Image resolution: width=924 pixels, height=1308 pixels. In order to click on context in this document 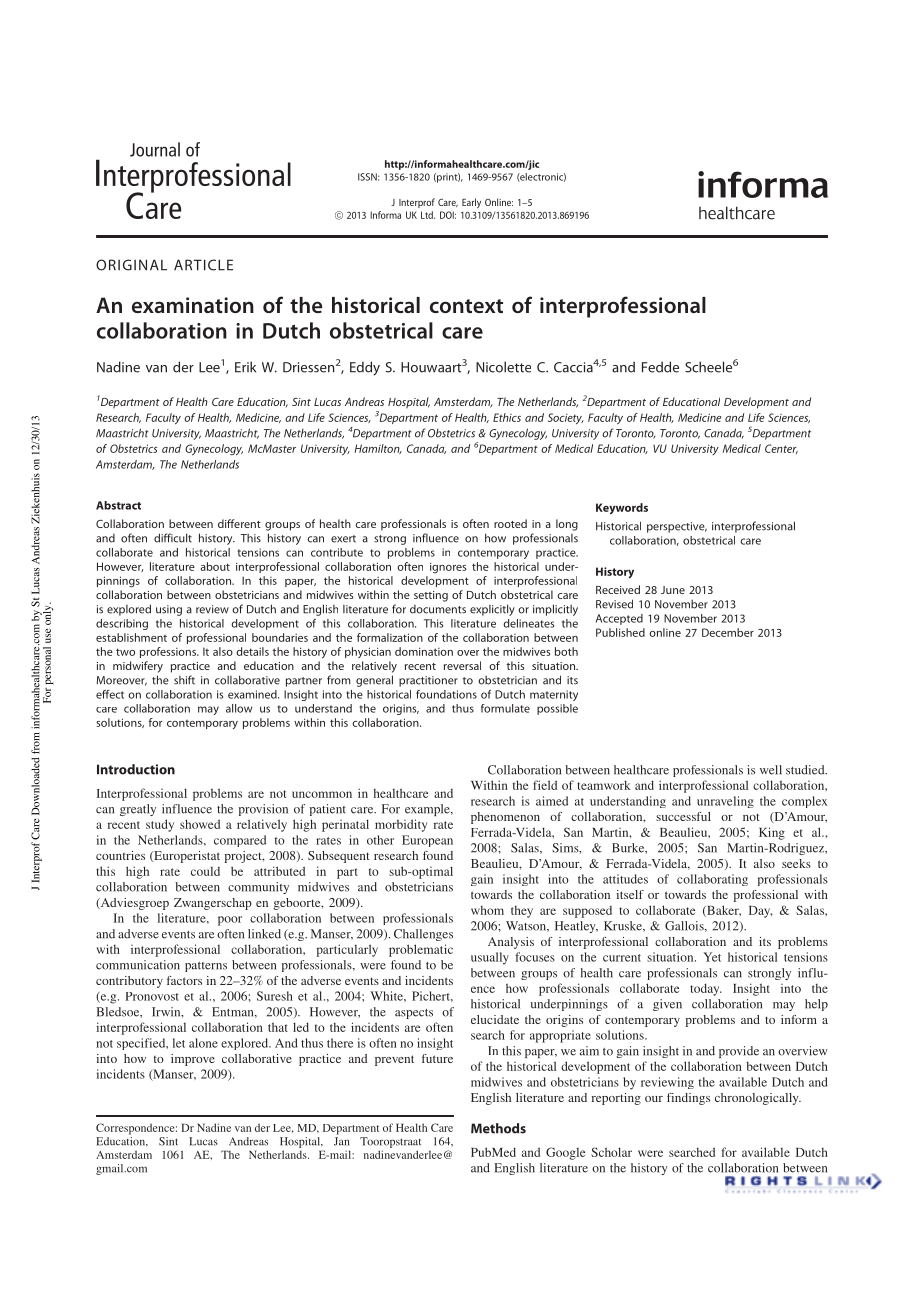, I will do `click(466, 306)`.
